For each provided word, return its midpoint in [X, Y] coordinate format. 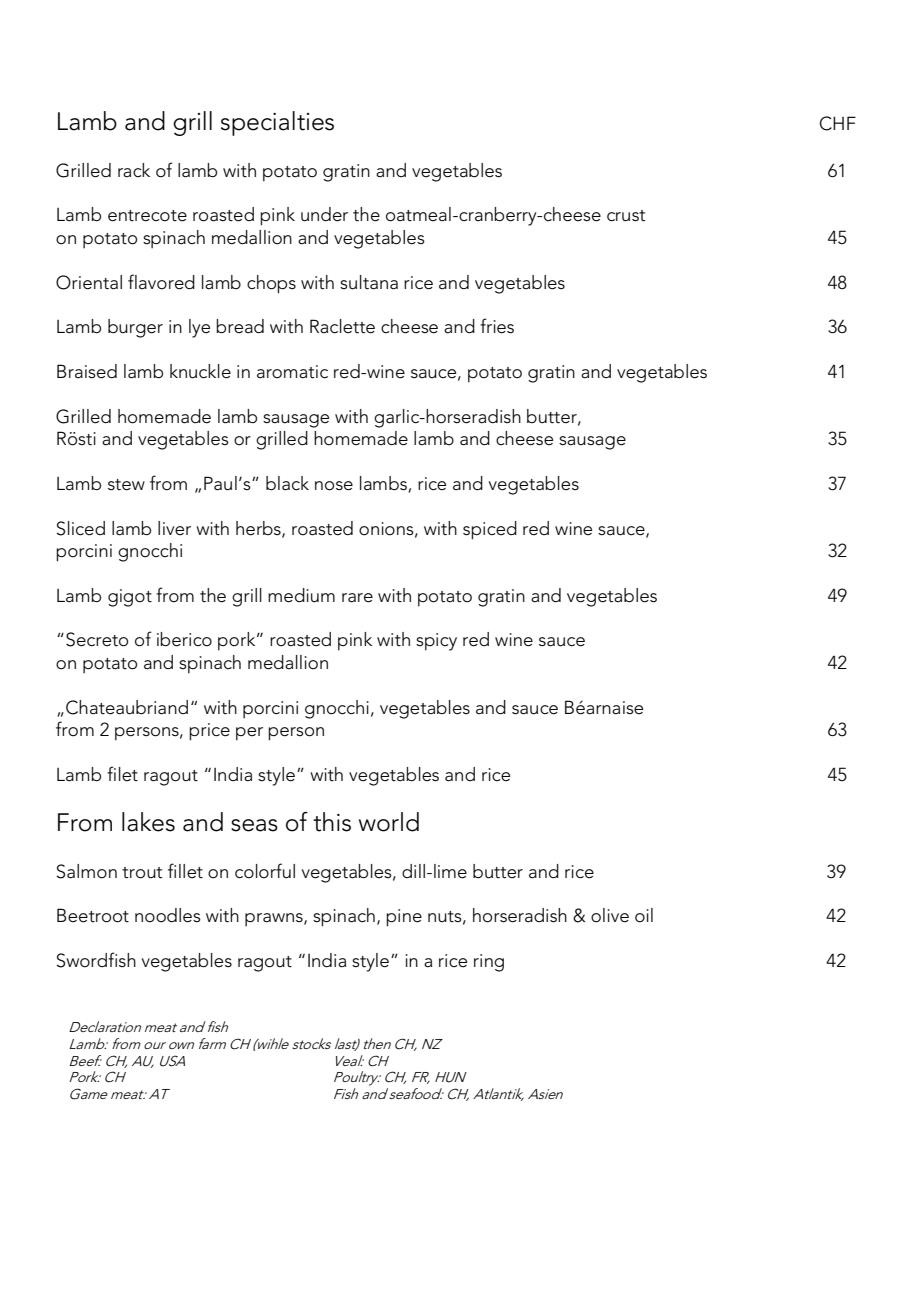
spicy [436, 642]
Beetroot [93, 915]
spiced [490, 530]
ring [489, 963]
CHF [838, 123]
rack [134, 170]
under [324, 214]
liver [174, 528]
